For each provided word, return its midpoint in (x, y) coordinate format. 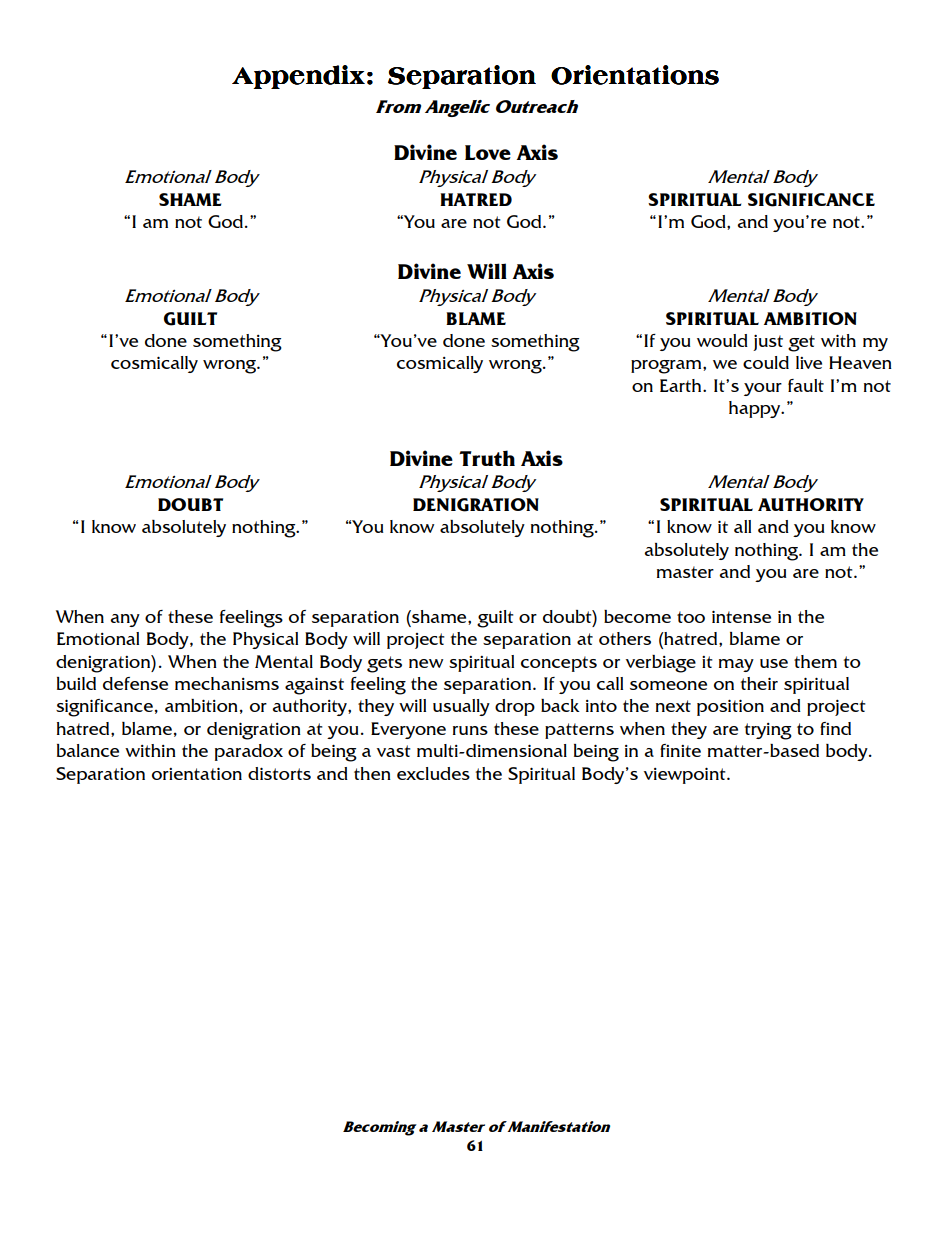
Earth (682, 385)
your (763, 389)
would (722, 340)
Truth (487, 458)
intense (741, 616)
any (125, 620)
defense (135, 683)
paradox (249, 752)
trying (768, 731)
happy (756, 409)
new (426, 663)
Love (488, 152)
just (768, 342)
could (766, 362)
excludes (433, 773)
